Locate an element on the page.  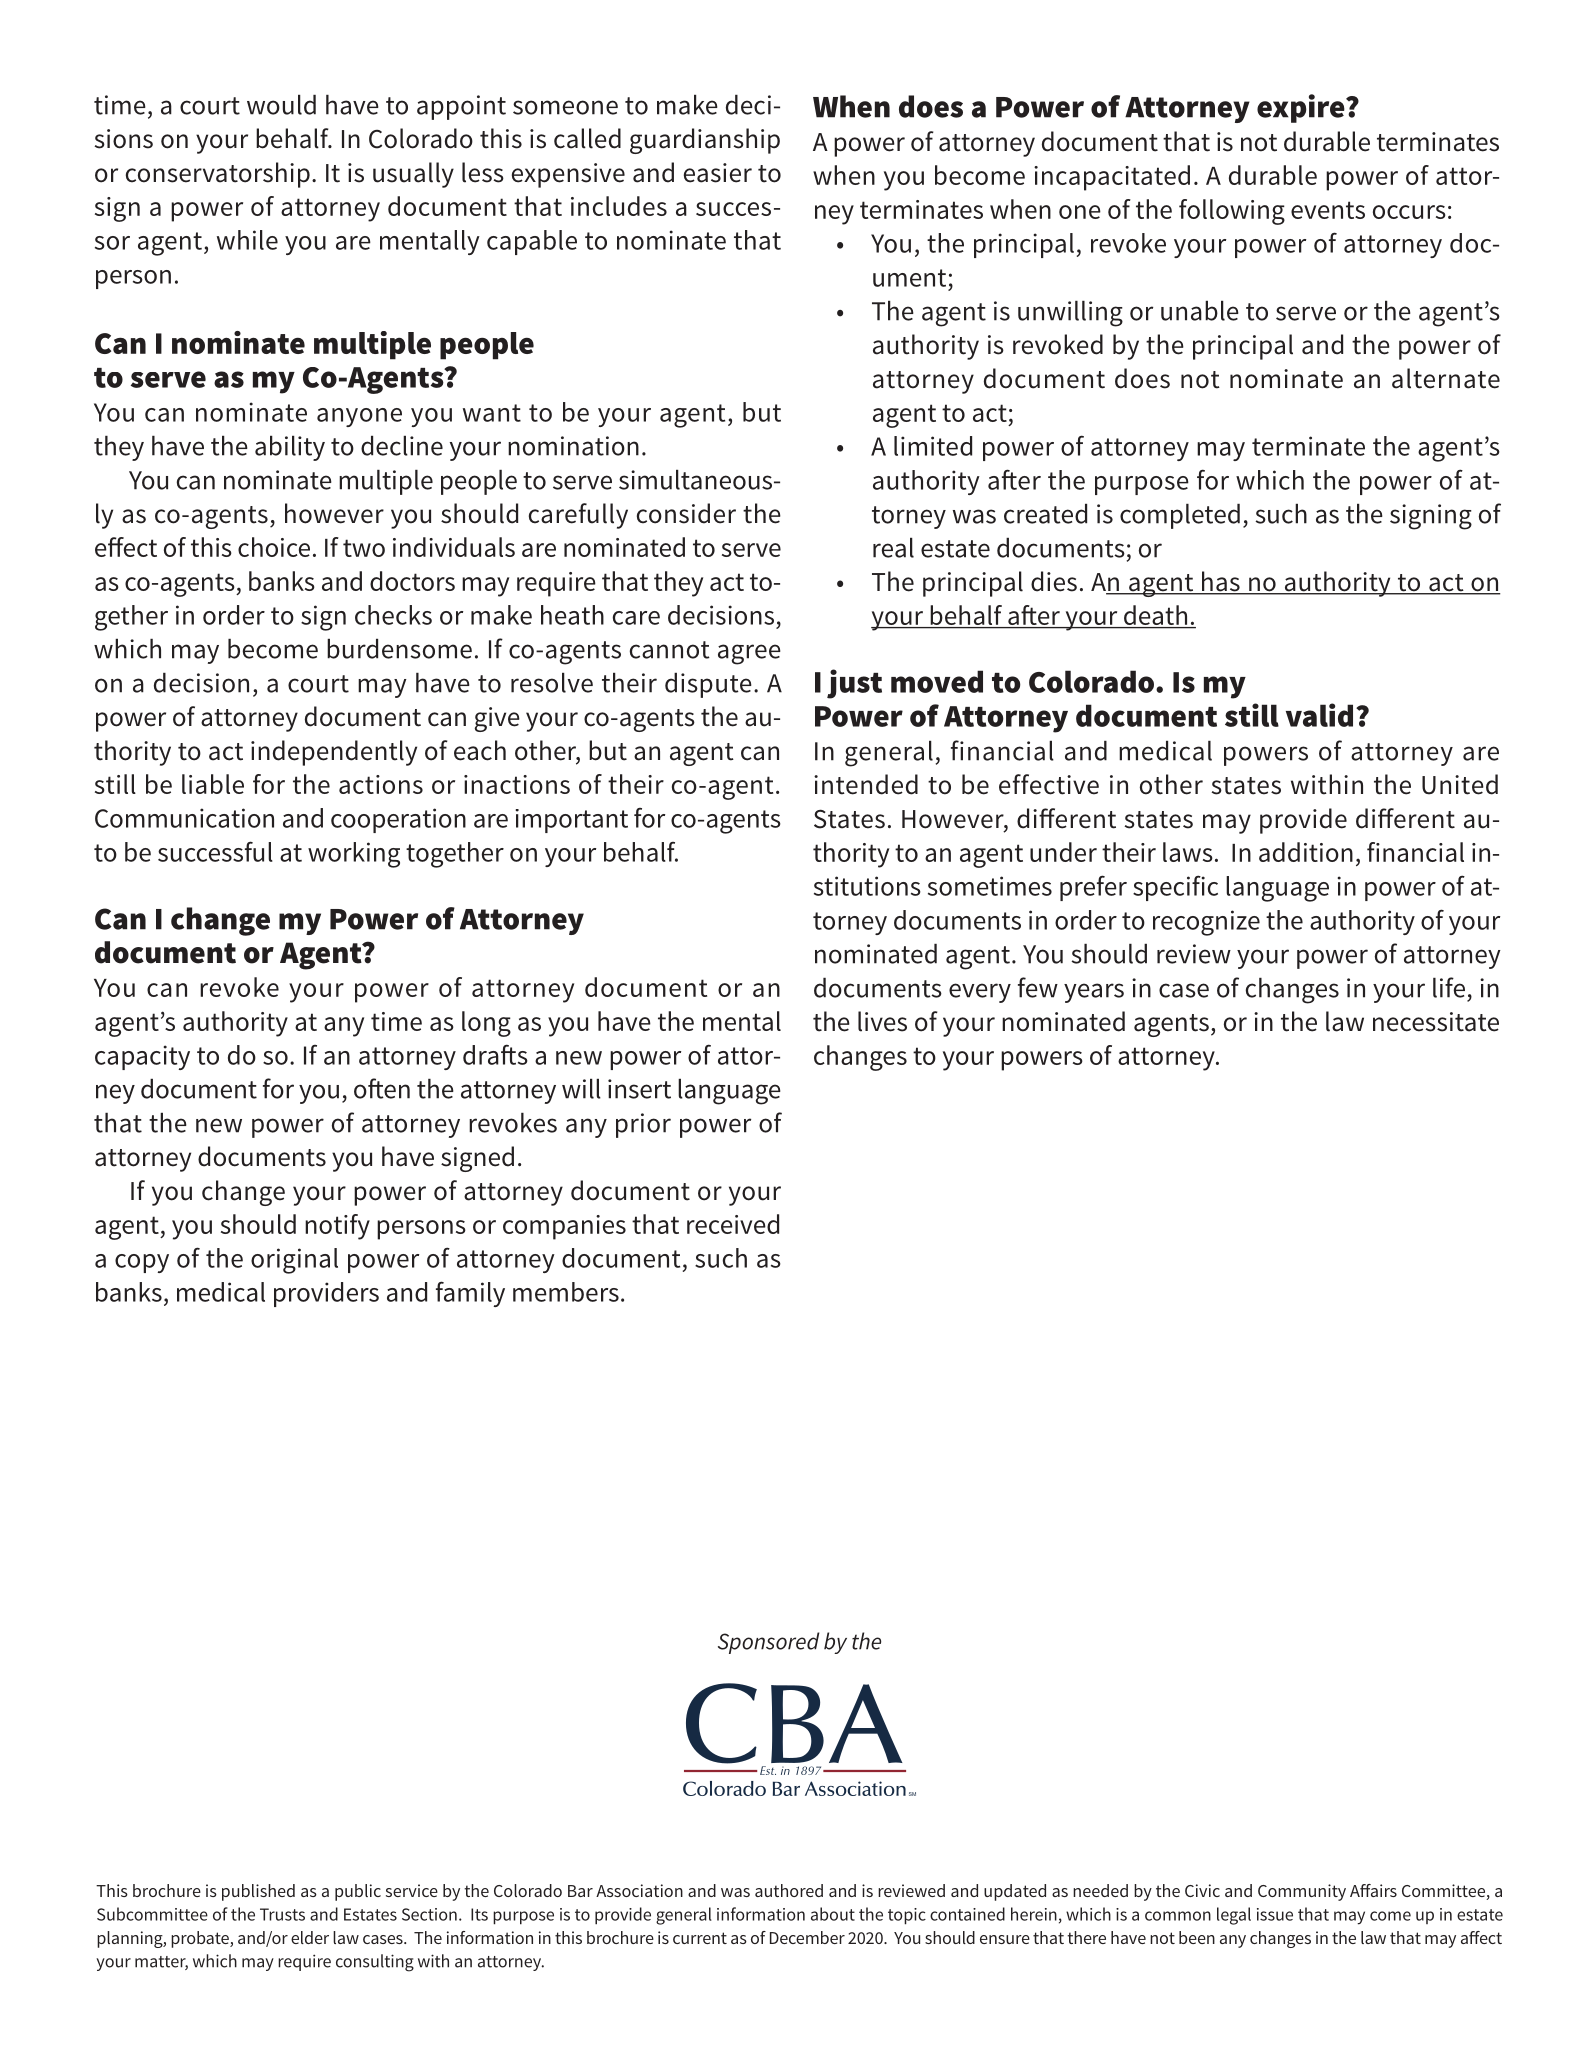
valid is located at coordinates (1319, 715).
